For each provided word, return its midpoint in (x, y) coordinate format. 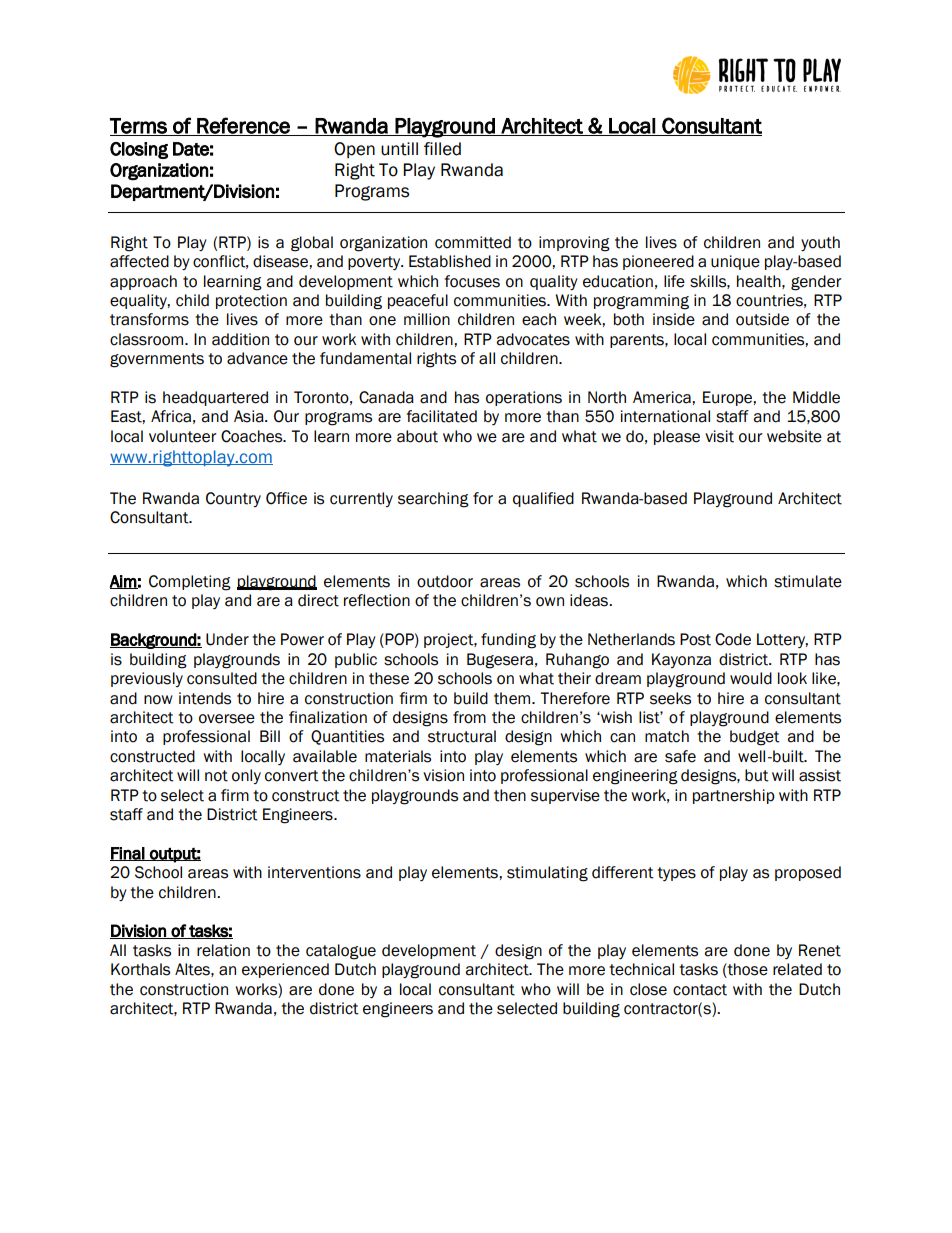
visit (719, 436)
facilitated (441, 416)
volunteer (183, 436)
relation (223, 950)
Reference (243, 126)
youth (820, 243)
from (469, 717)
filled (442, 149)
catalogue (341, 952)
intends (205, 698)
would (751, 678)
